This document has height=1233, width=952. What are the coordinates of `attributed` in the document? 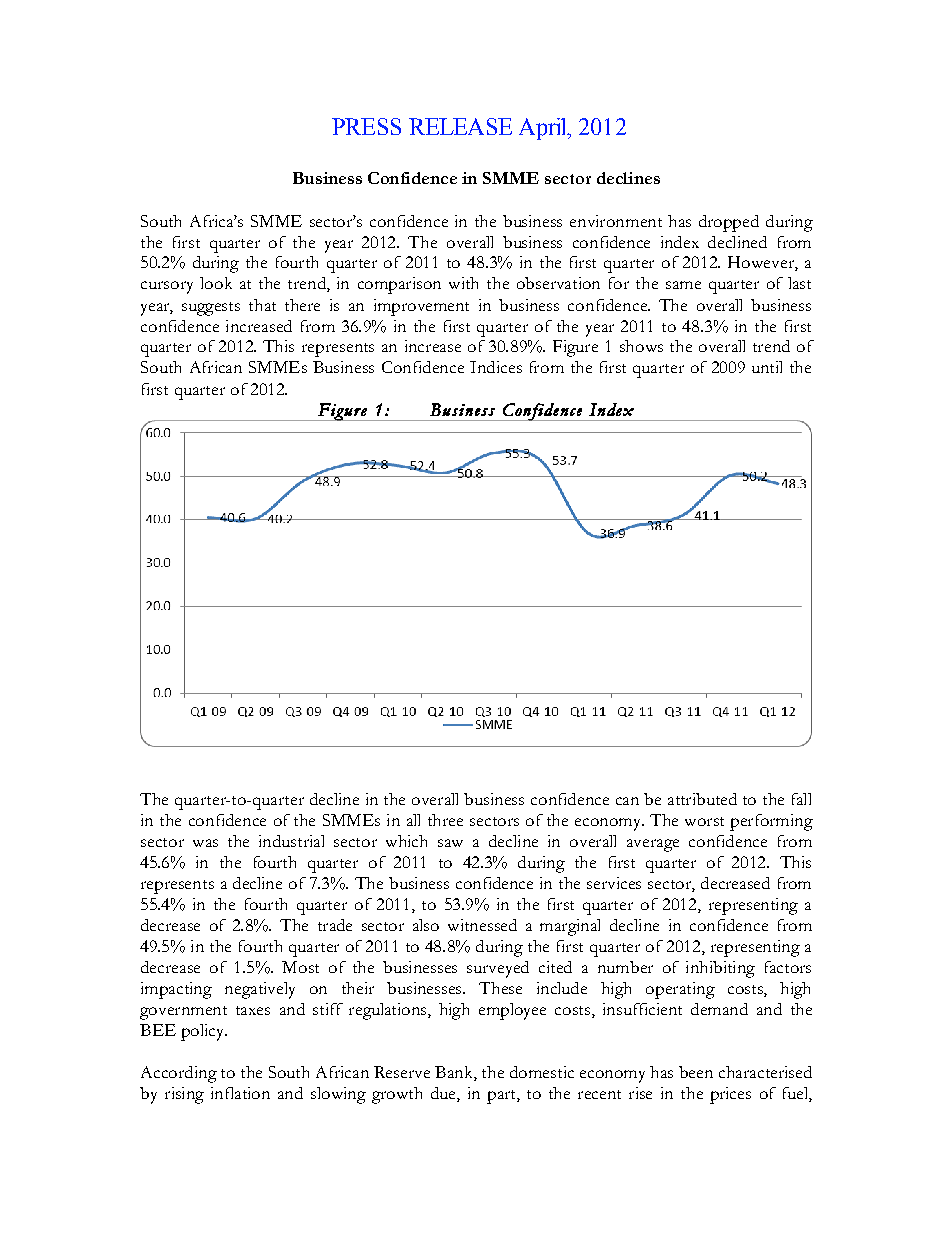 It's located at (702, 799).
